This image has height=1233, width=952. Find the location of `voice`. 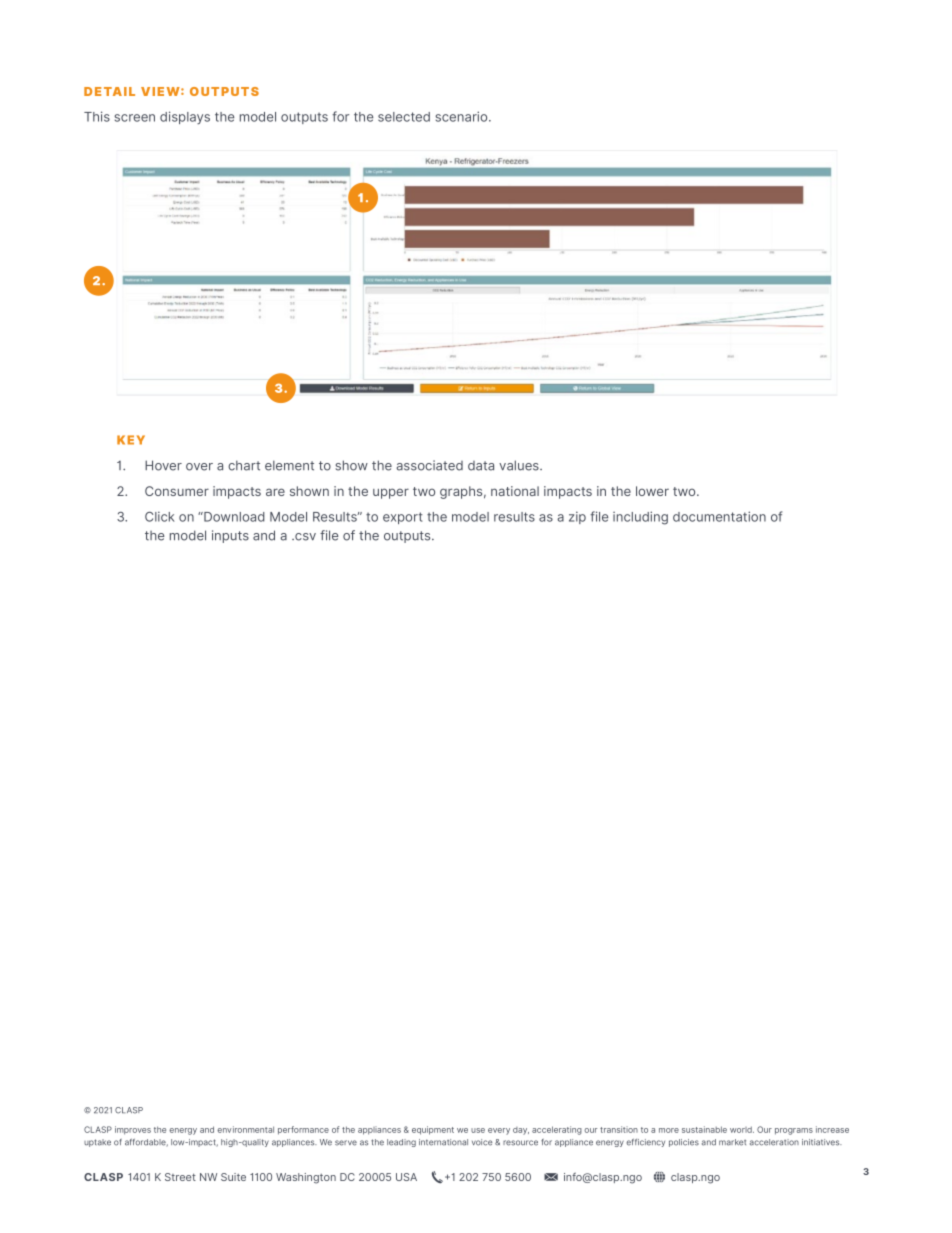

voice is located at coordinates (482, 1142).
